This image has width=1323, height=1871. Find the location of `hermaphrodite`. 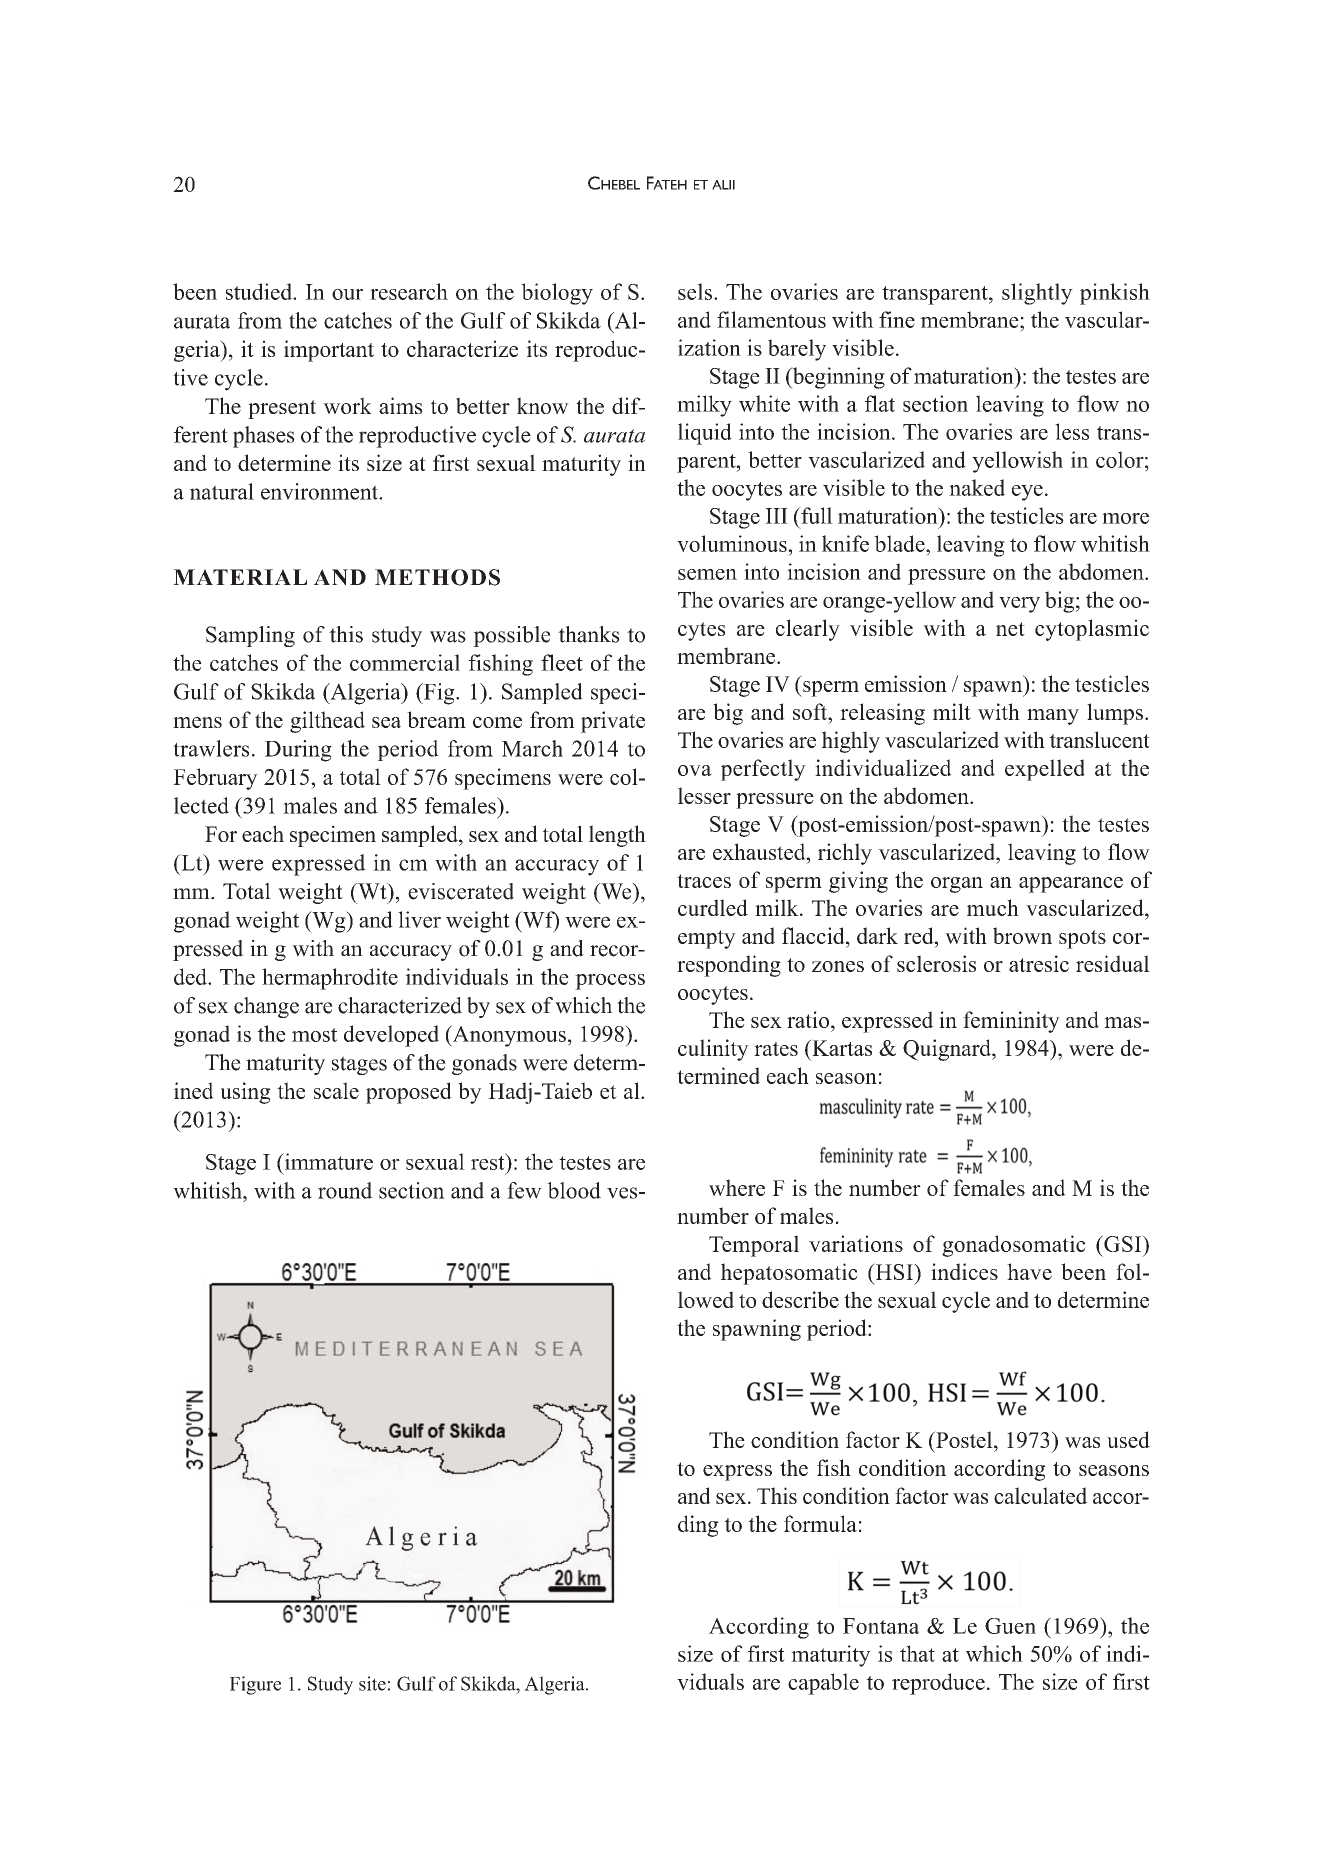

hermaphrodite is located at coordinates (330, 979).
